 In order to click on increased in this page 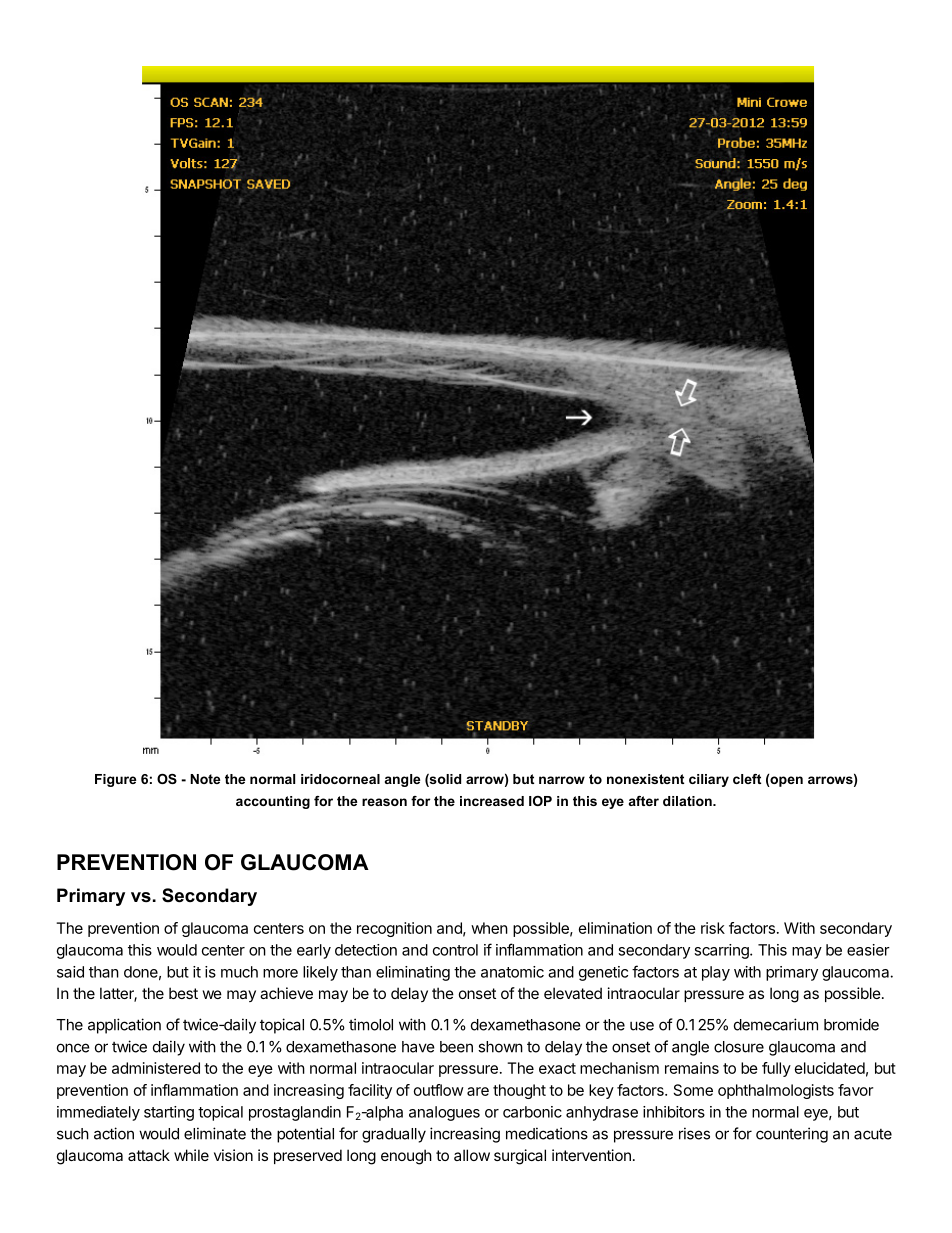, I will do `click(492, 801)`.
